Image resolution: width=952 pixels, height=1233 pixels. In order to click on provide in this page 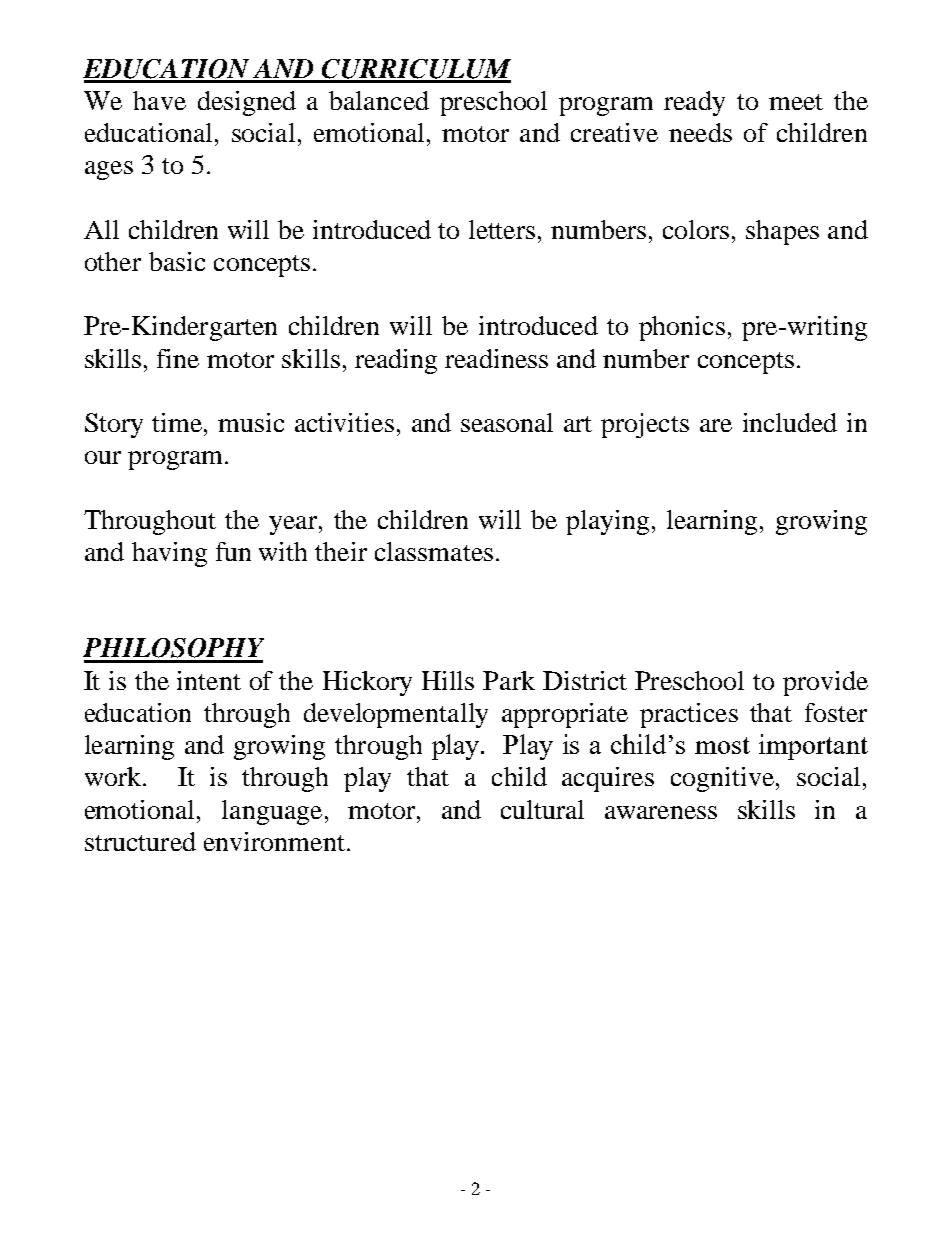, I will do `click(825, 683)`.
